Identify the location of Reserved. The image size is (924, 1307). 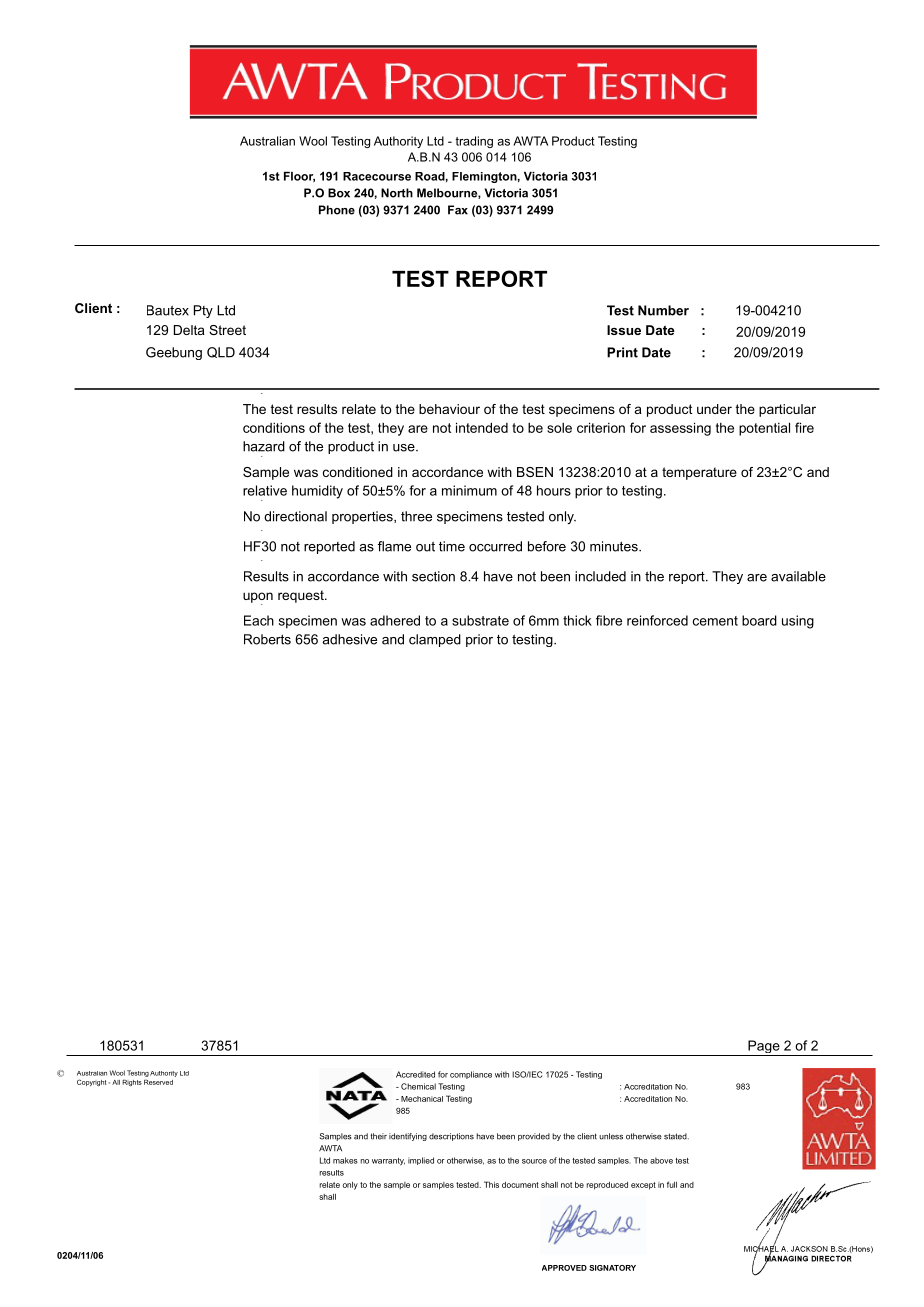
(158, 1082).
